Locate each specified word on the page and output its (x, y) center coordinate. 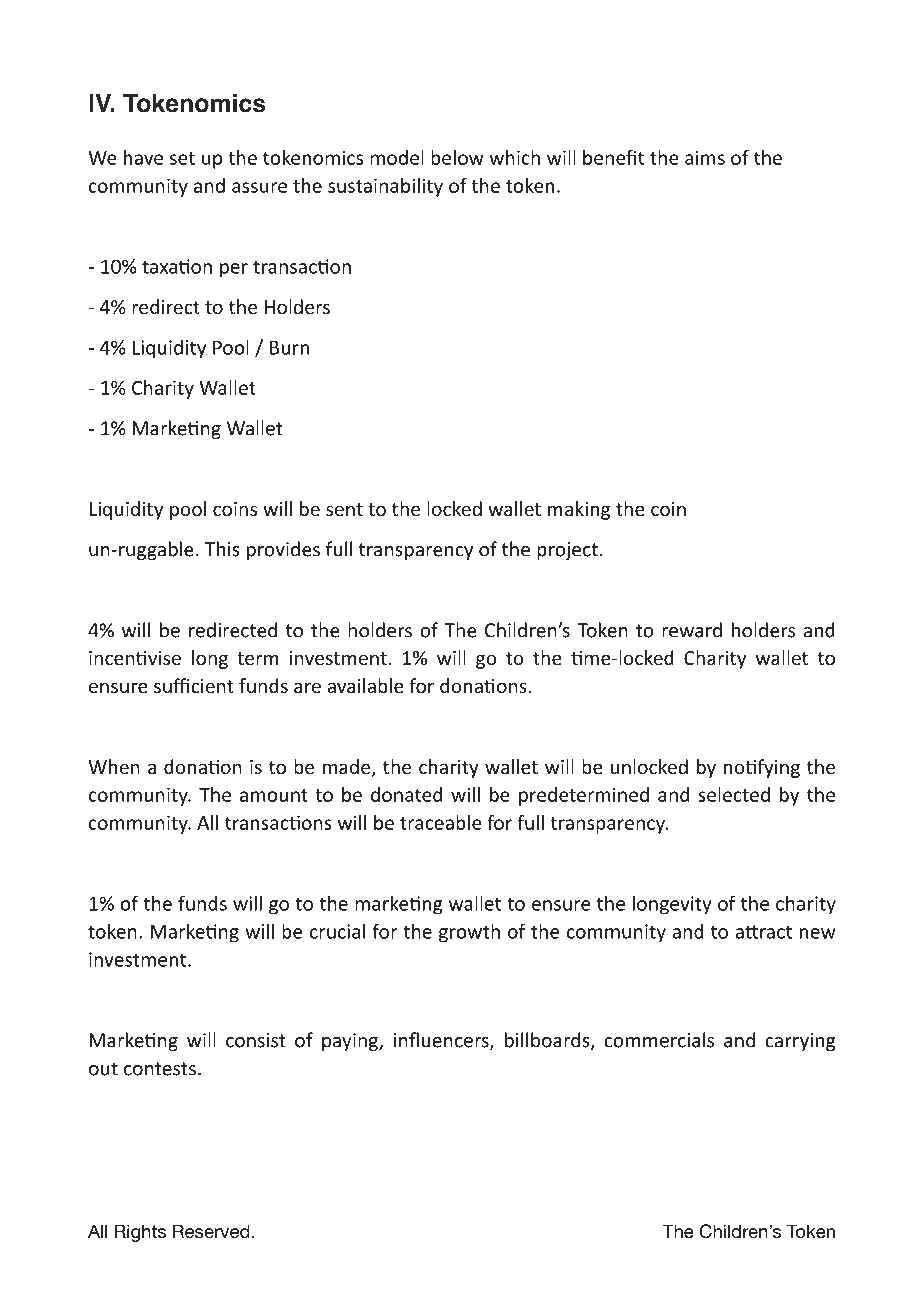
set (182, 158)
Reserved (211, 1231)
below (457, 157)
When (114, 766)
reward (692, 630)
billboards (548, 1041)
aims (705, 157)
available (365, 685)
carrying (800, 1042)
